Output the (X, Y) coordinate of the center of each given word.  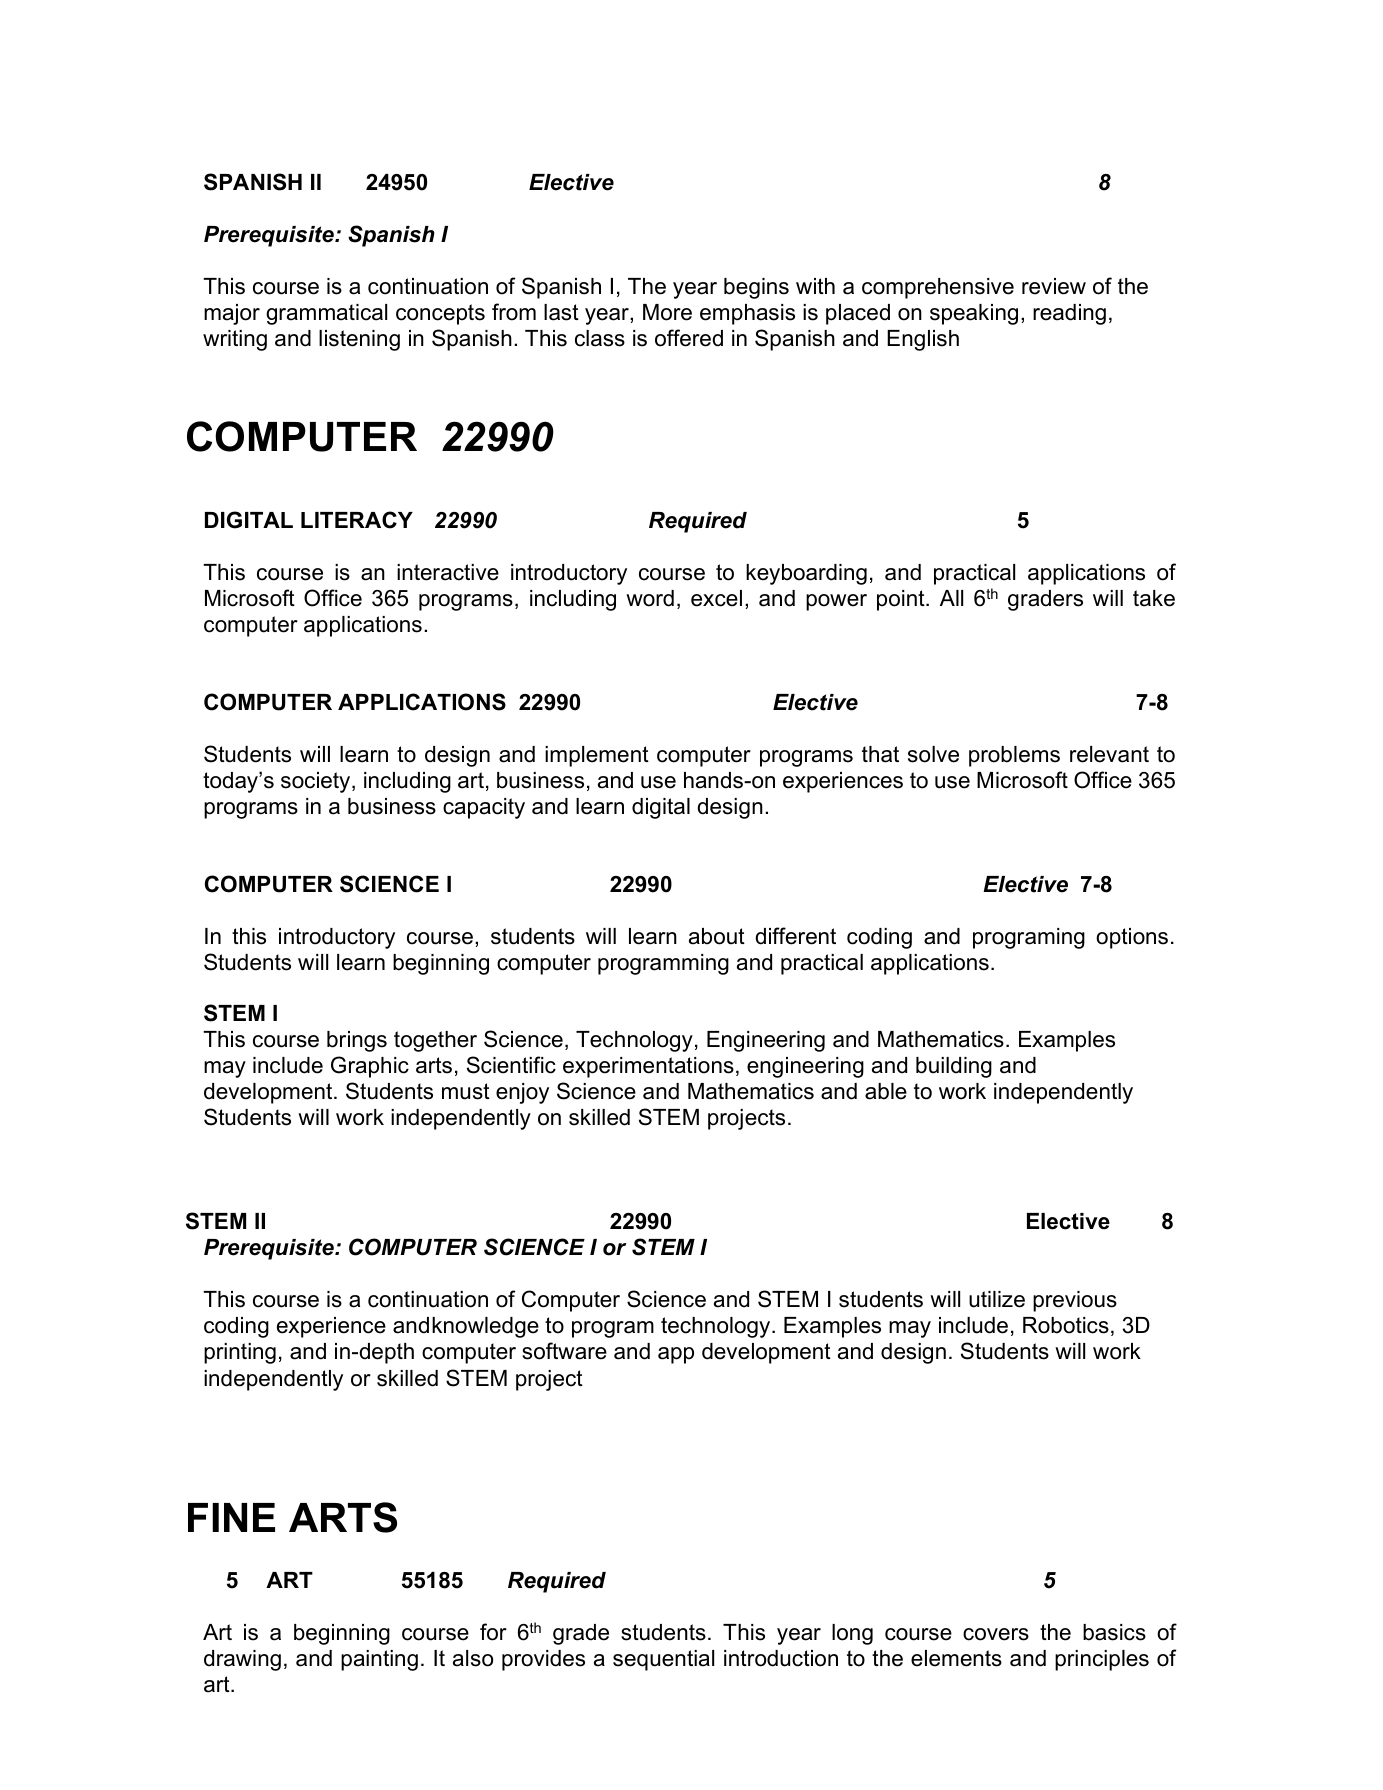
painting (379, 1660)
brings (357, 1041)
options (1132, 938)
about (717, 936)
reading (1069, 314)
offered (689, 338)
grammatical (326, 314)
